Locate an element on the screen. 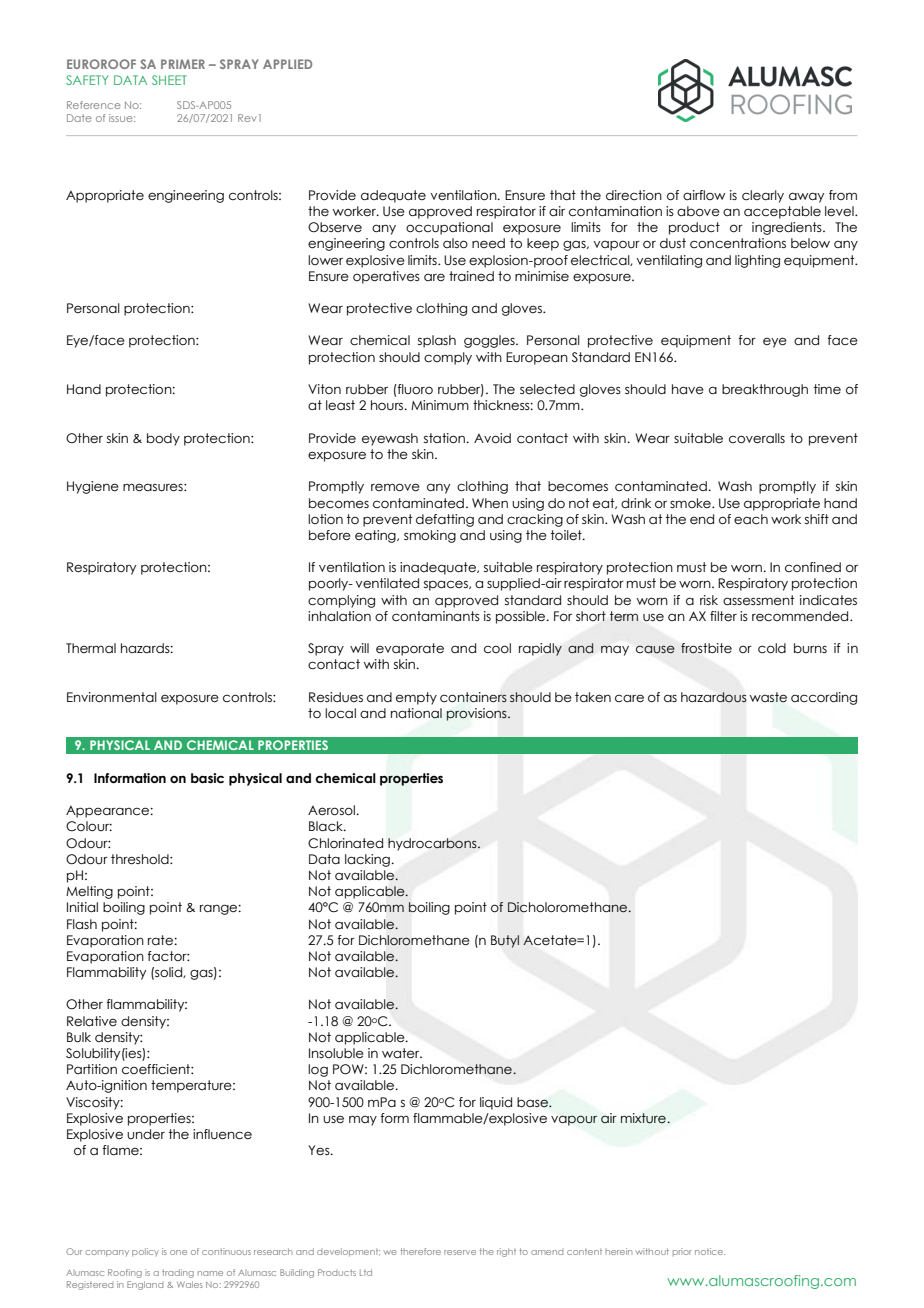 This screenshot has width=924, height=1308. notice is located at coordinates (710, 1251).
